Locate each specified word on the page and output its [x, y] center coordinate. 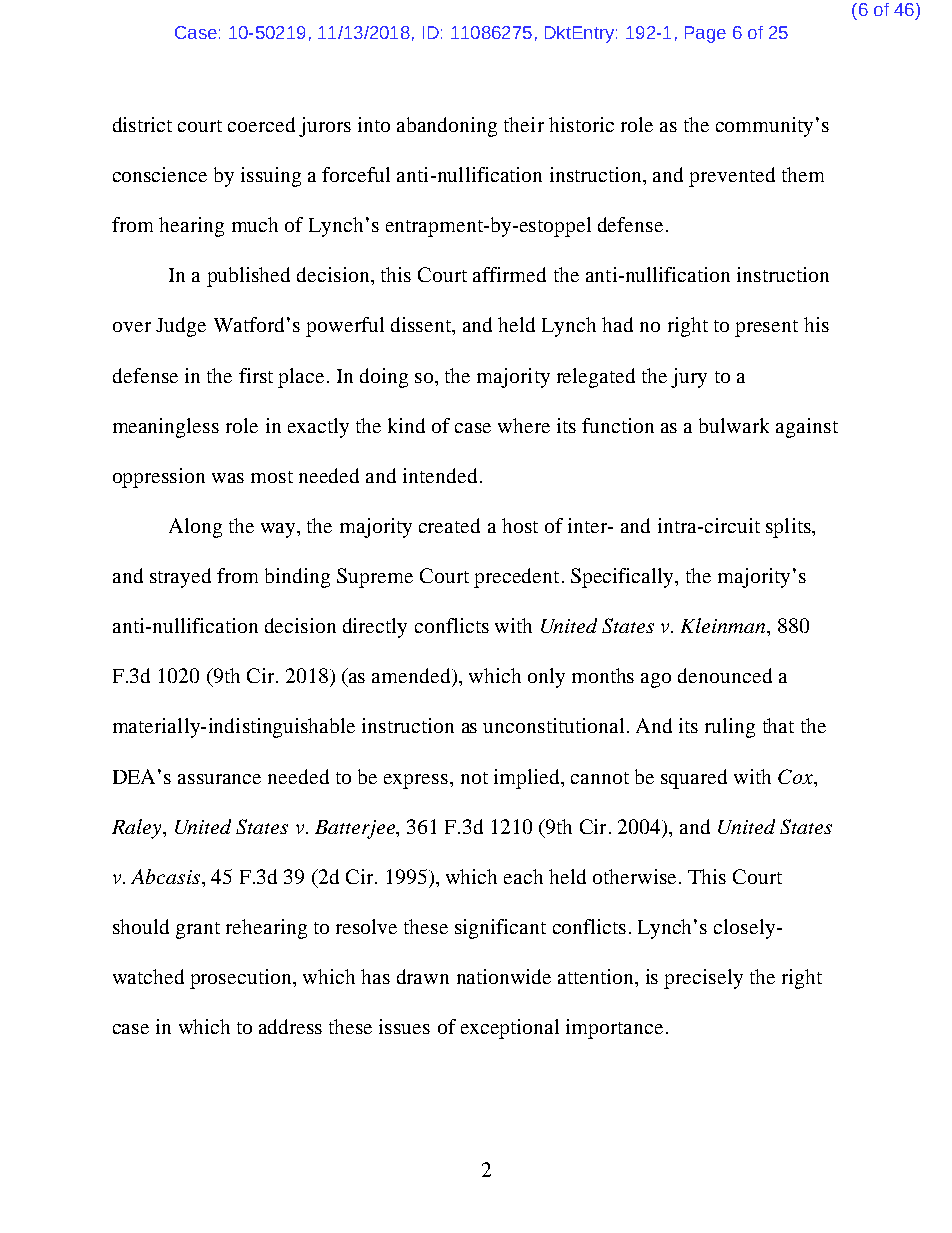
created [449, 525]
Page [705, 34]
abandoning [447, 127]
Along [195, 528]
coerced [261, 124]
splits [789, 528]
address [290, 1026]
